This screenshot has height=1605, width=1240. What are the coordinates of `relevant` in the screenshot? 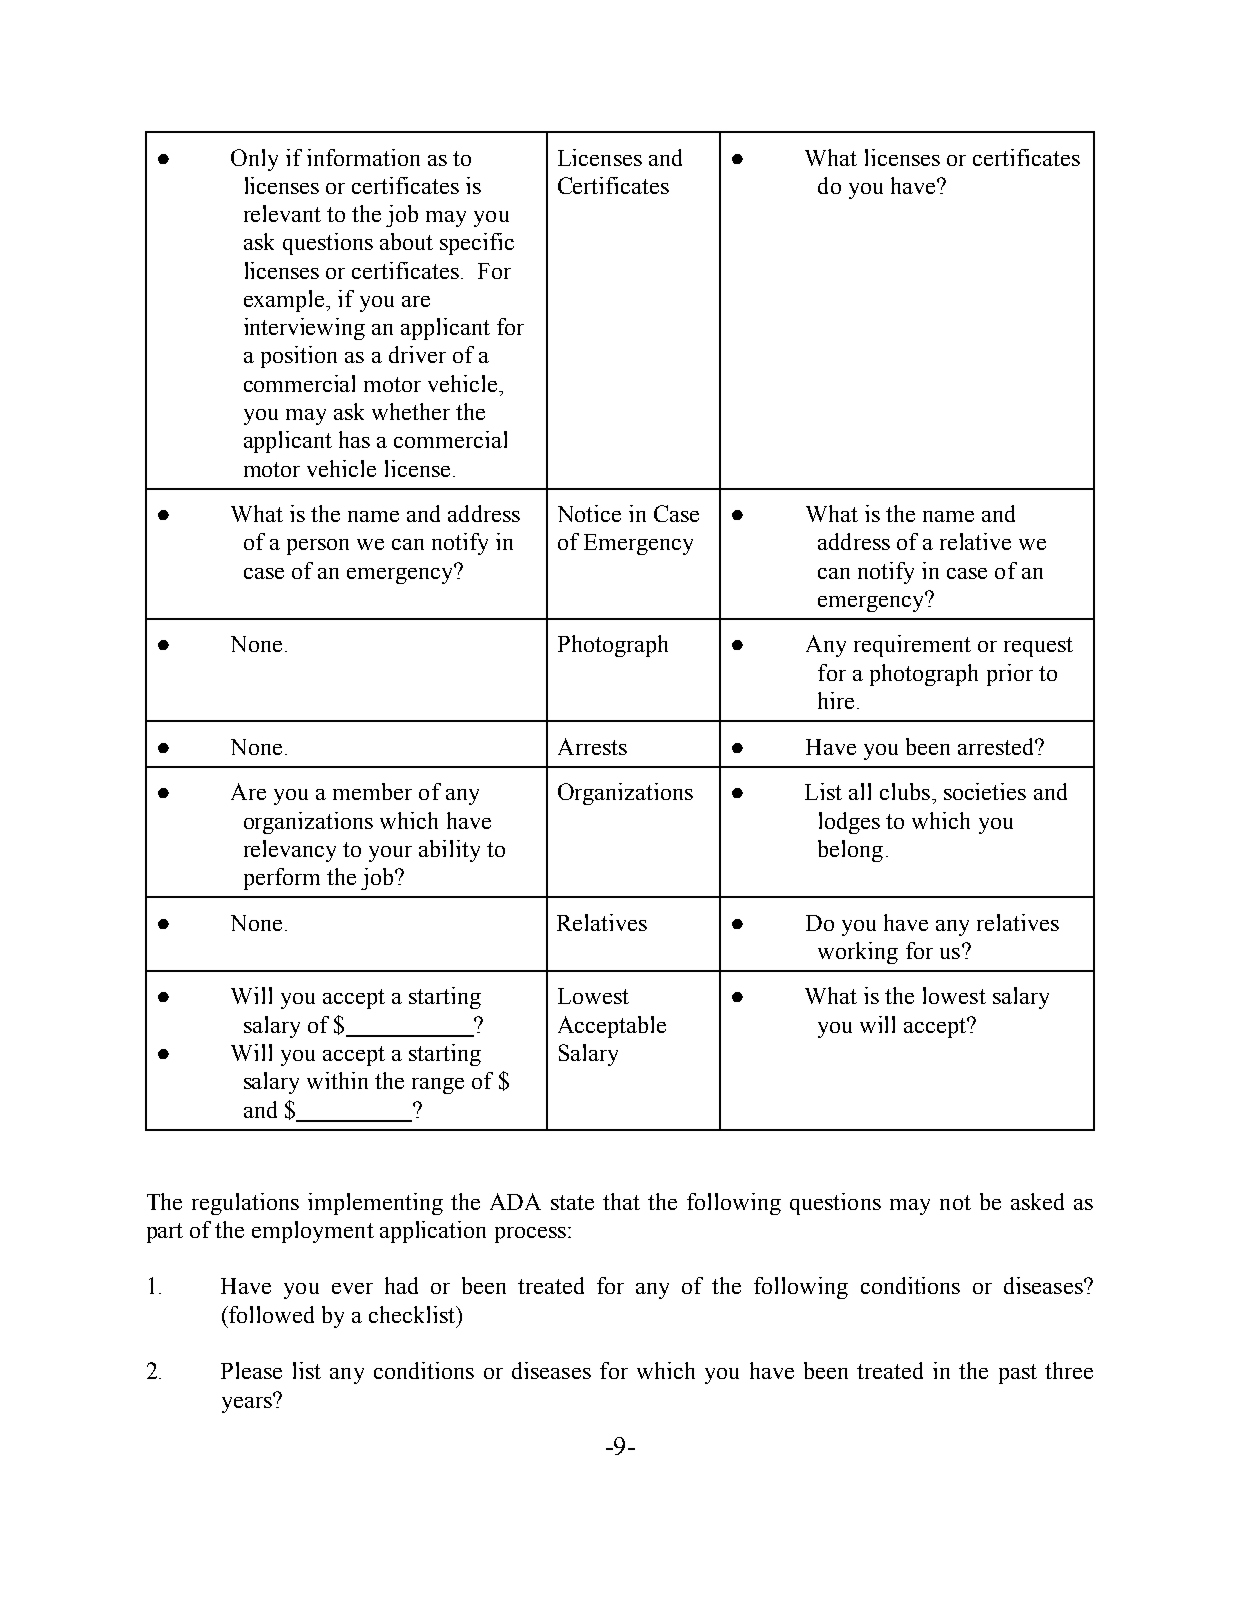 It's located at (282, 213).
